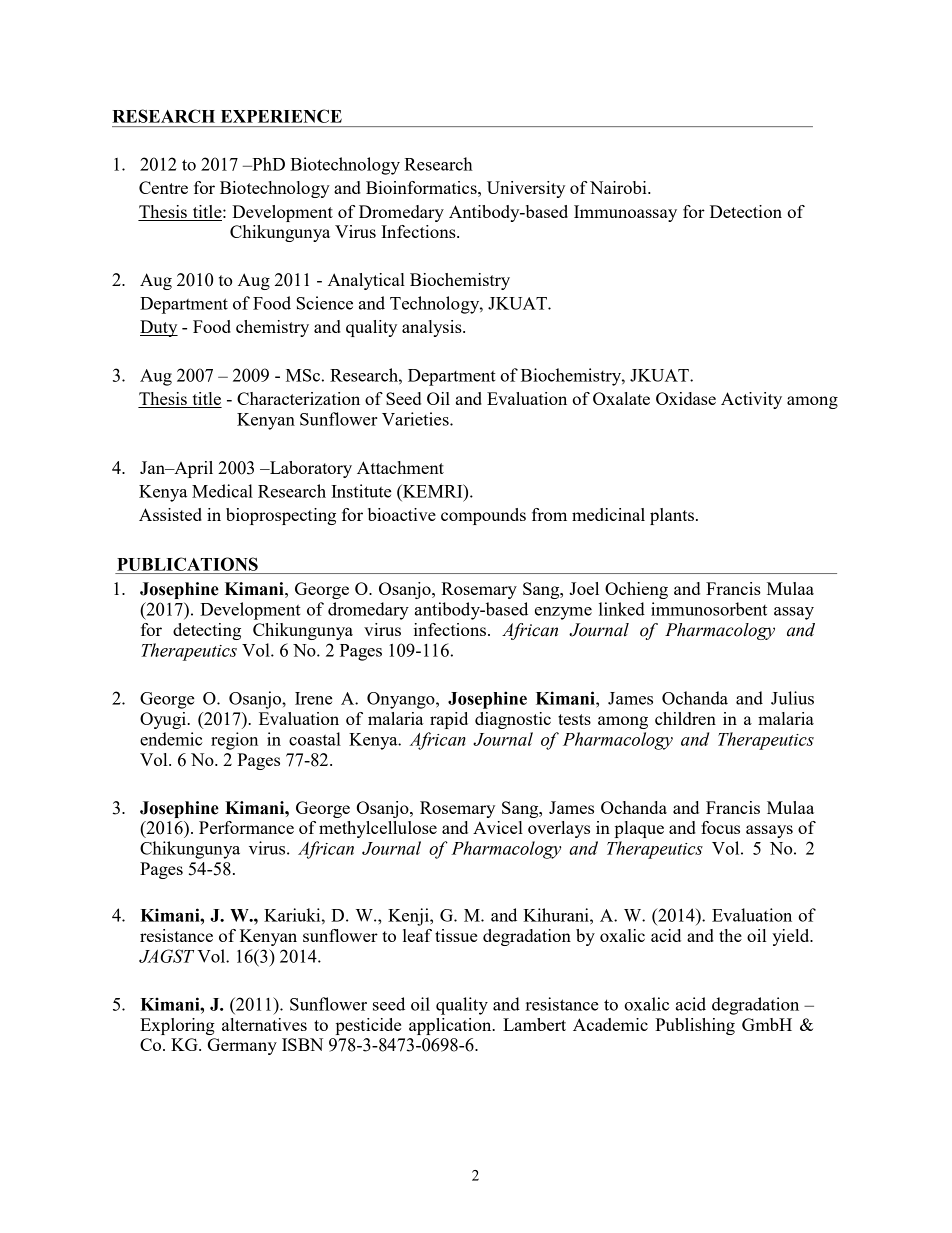 This screenshot has width=952, height=1233. I want to click on Publishing, so click(695, 1026).
